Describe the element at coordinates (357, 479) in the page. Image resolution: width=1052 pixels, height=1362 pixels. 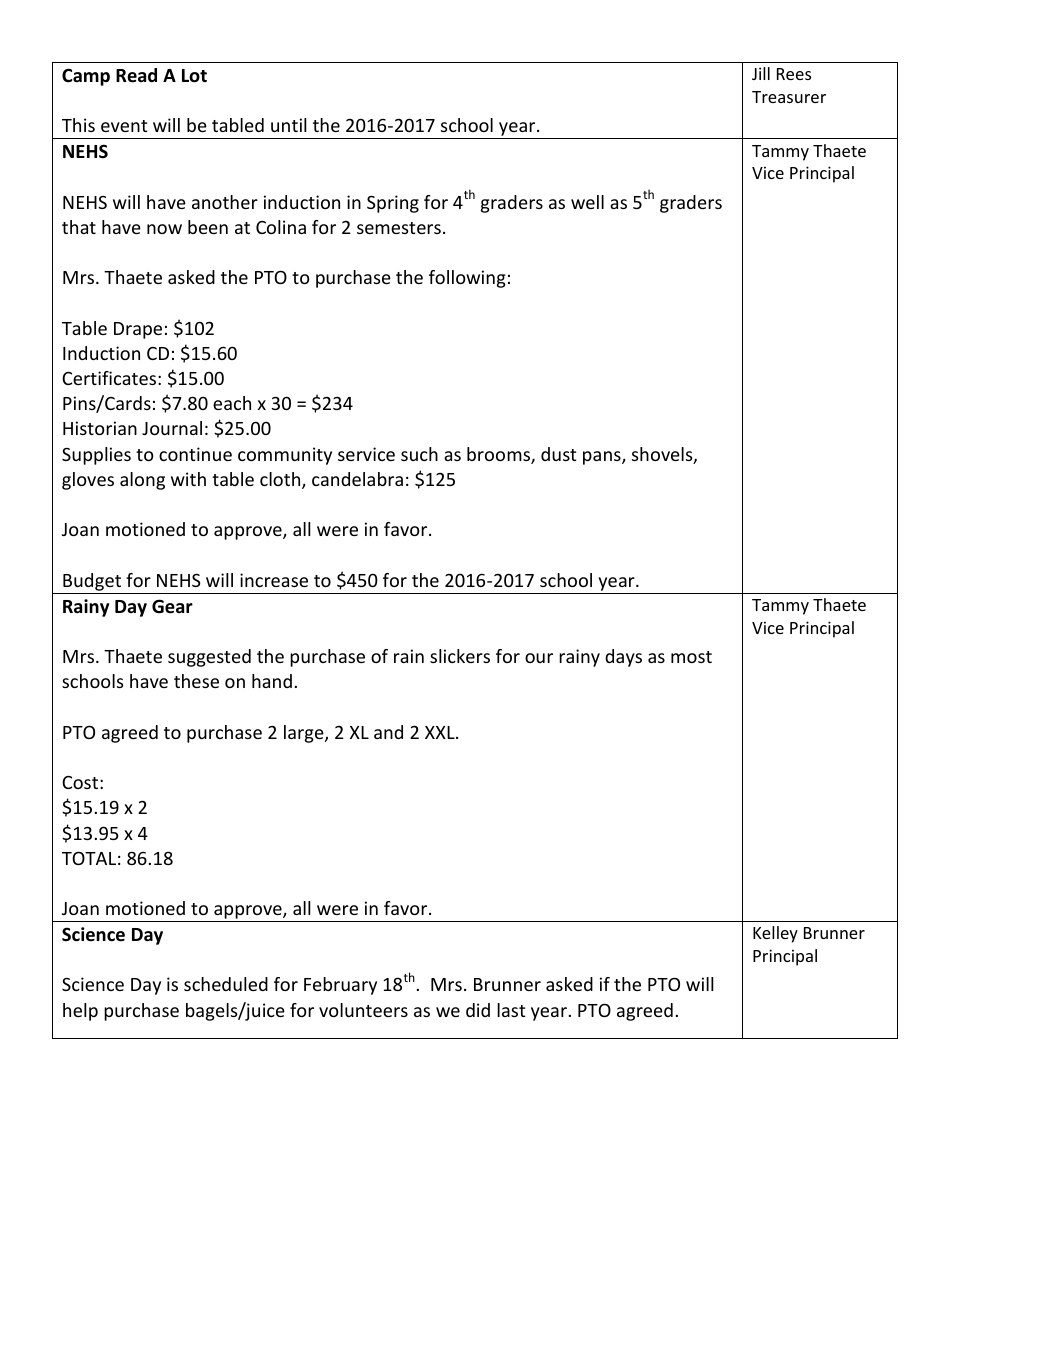
I see `candelabra` at that location.
